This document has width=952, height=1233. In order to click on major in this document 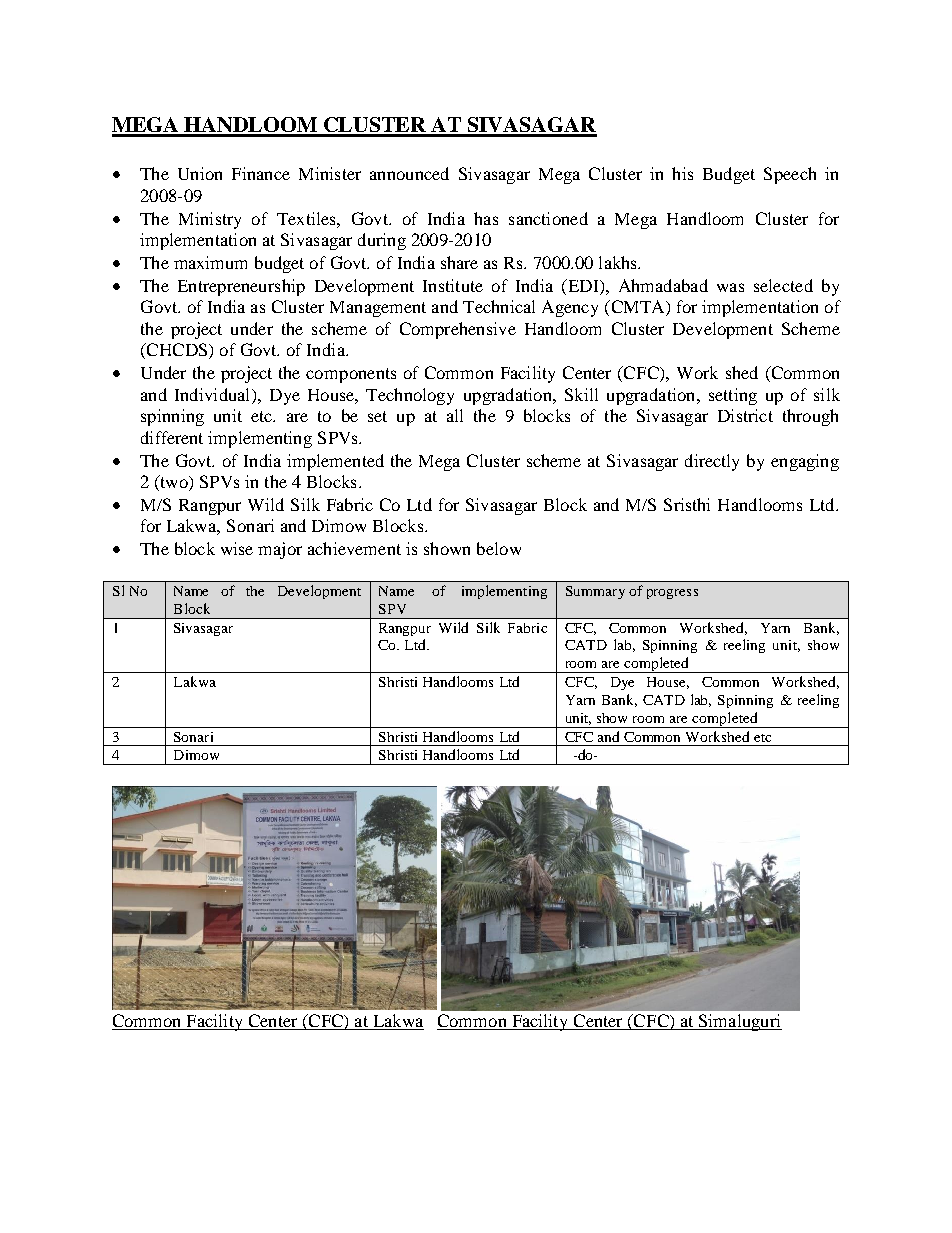, I will do `click(280, 550)`.
